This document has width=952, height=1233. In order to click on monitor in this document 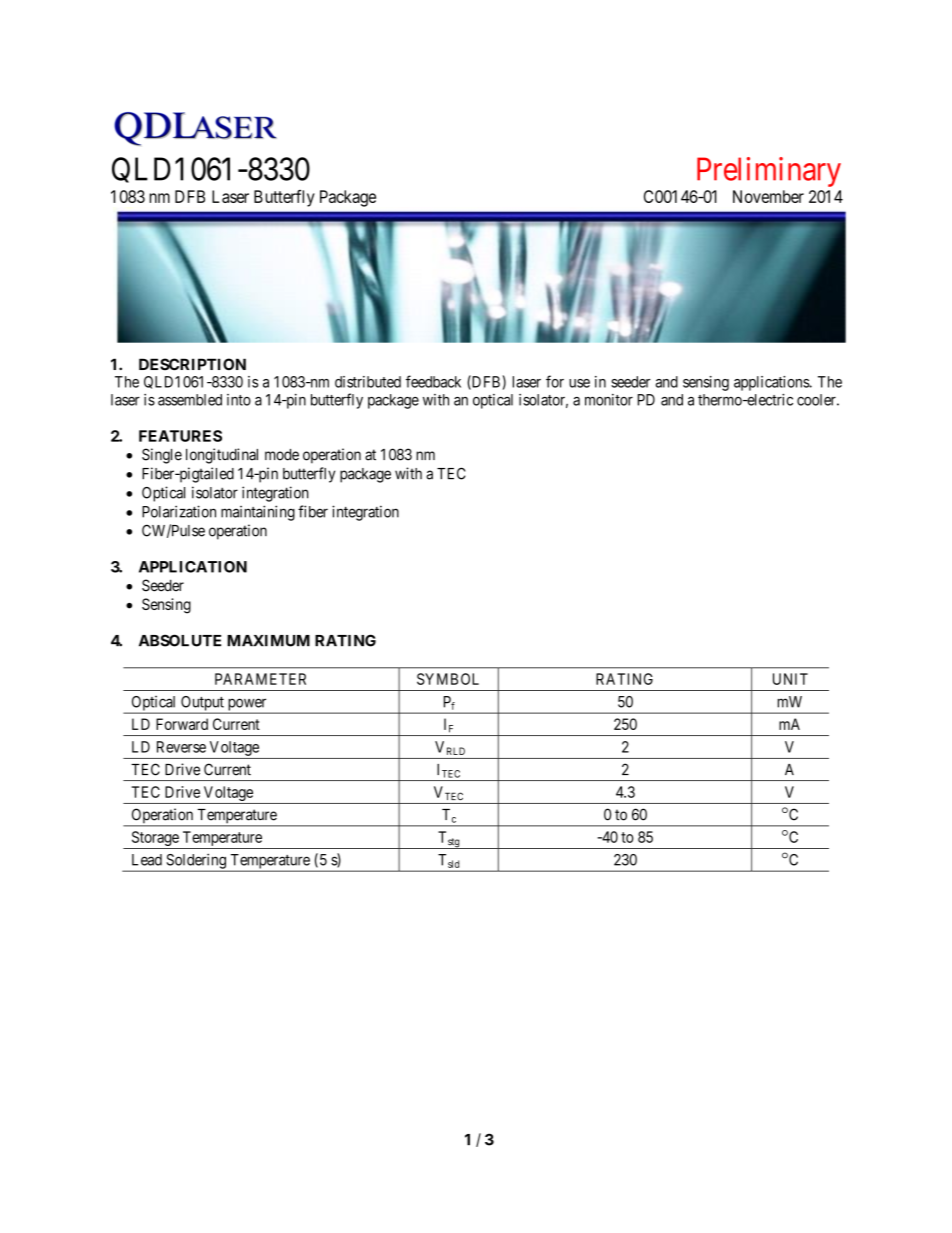, I will do `click(609, 400)`.
